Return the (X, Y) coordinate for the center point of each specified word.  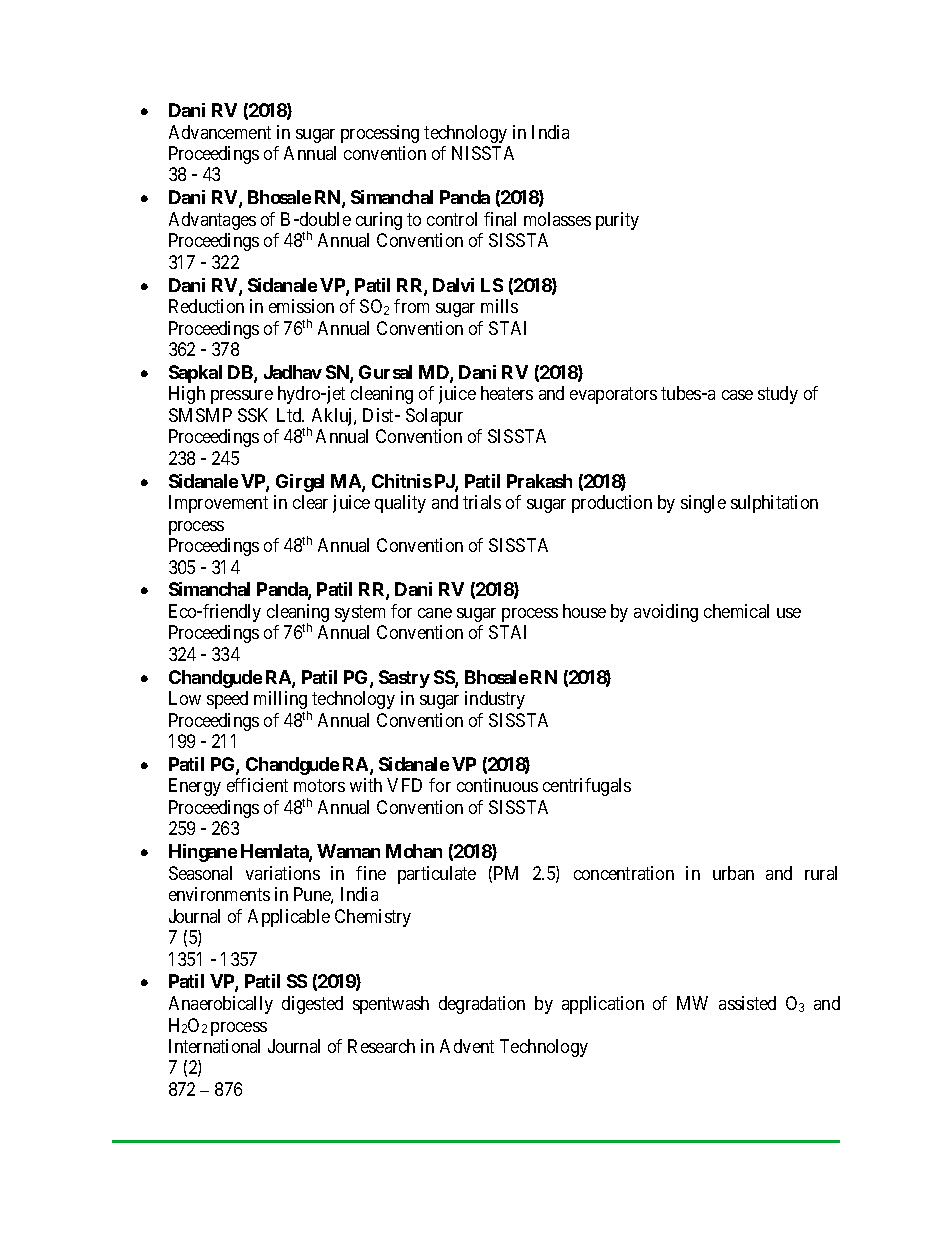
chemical (736, 611)
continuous (497, 785)
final (500, 219)
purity (617, 221)
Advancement (220, 132)
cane (435, 613)
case (737, 395)
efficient (257, 785)
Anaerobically (221, 1005)
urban (733, 873)
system (360, 613)
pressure (242, 397)
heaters (507, 393)
